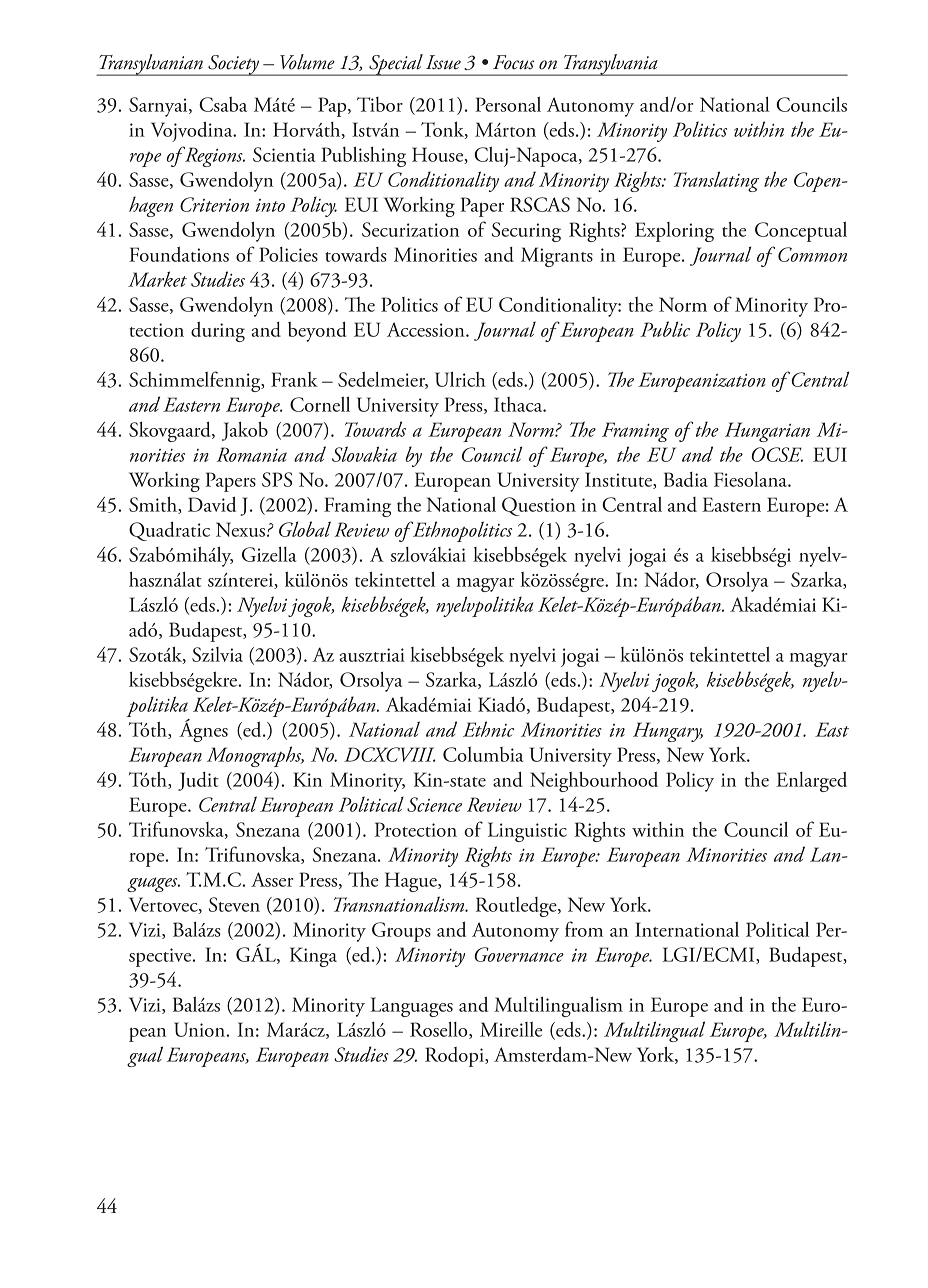 This screenshot has height=1288, width=928. Describe the element at coordinates (716, 181) in the screenshot. I see `Translating` at that location.
